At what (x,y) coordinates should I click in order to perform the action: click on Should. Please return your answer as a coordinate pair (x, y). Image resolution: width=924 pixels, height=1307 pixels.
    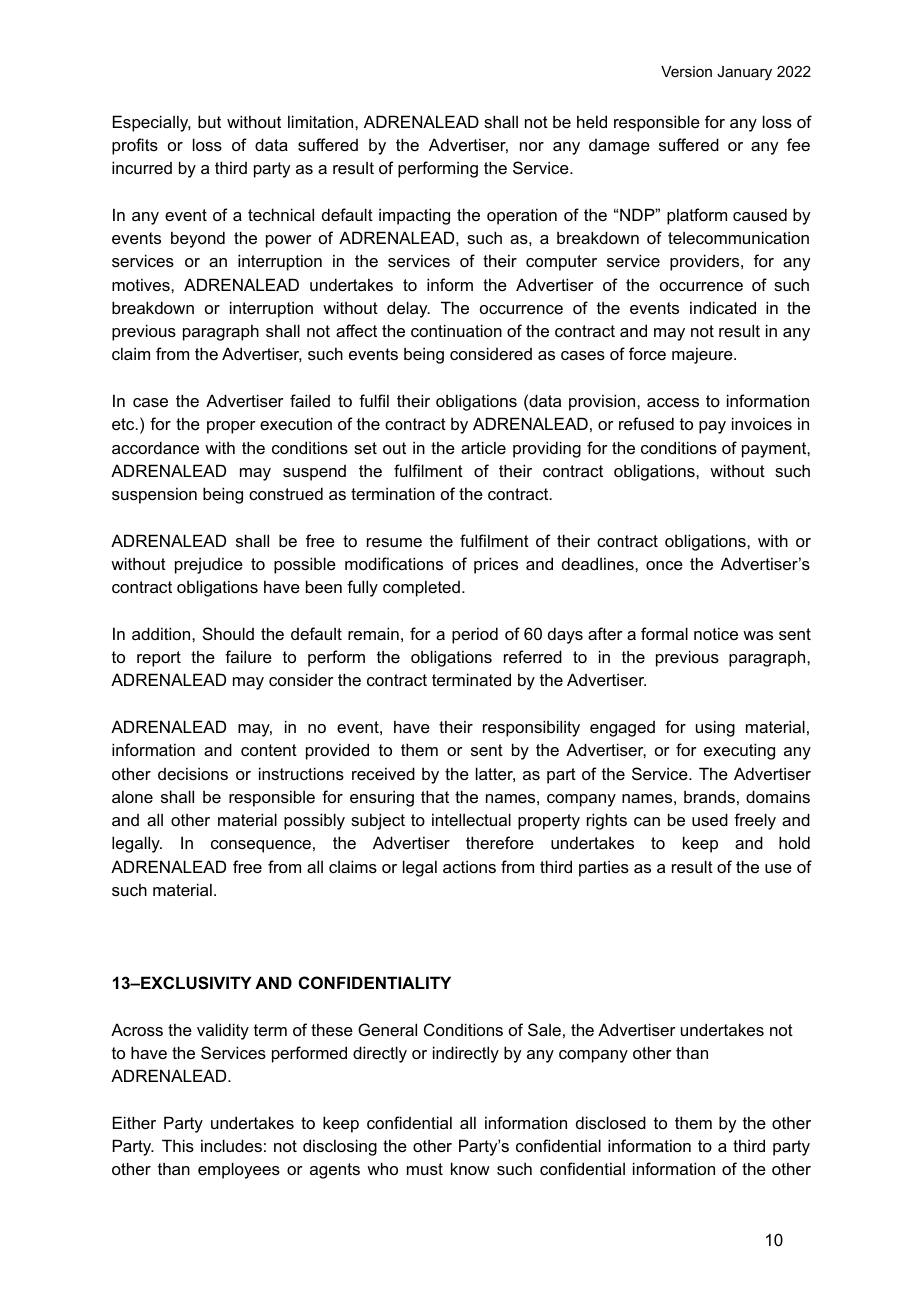
    Looking at the image, I should click on (228, 633).
